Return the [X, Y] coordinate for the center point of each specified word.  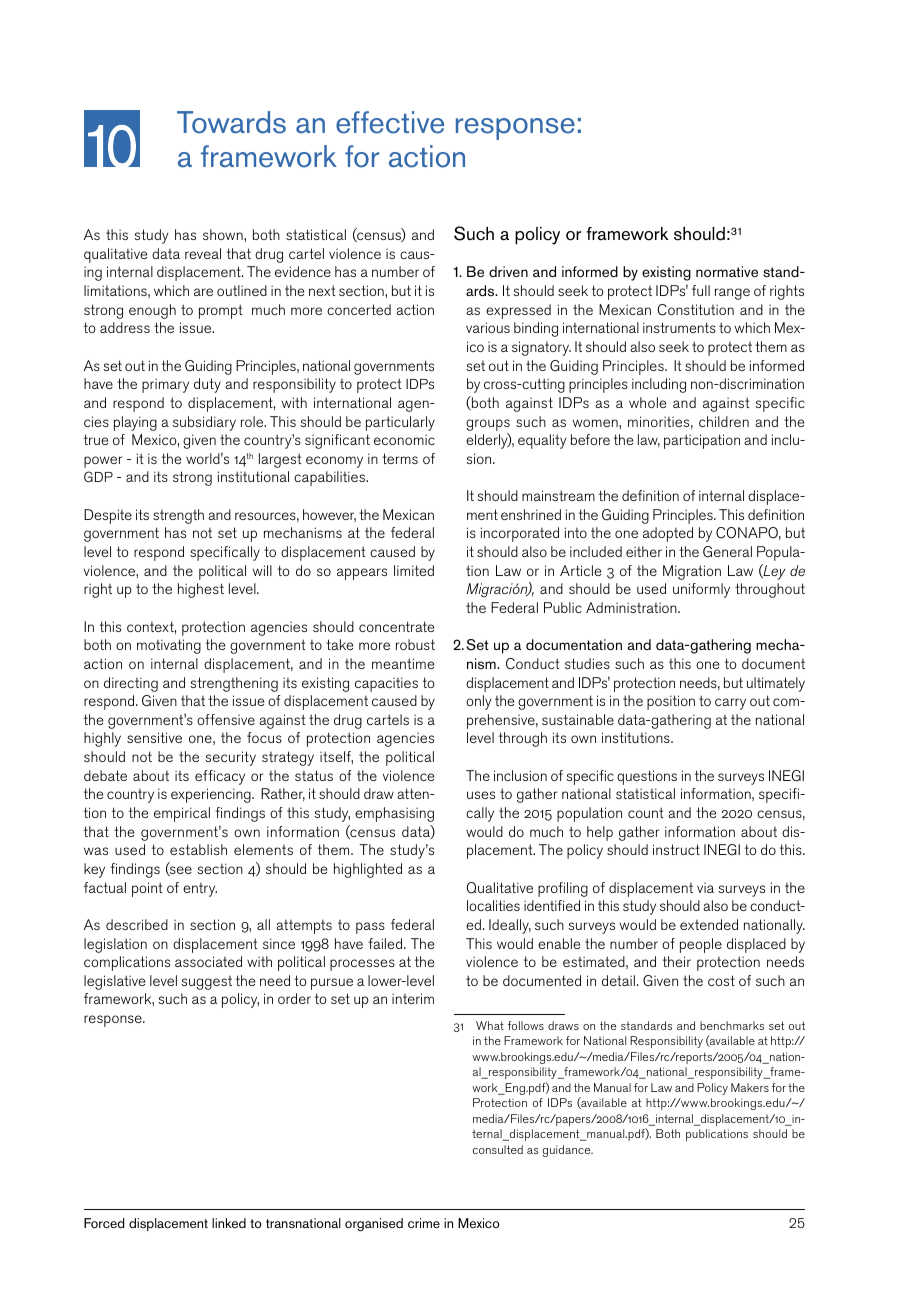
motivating [169, 646]
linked [229, 1223]
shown [224, 234]
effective [390, 122]
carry [730, 704]
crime [424, 1223]
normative [727, 271]
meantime [403, 663]
